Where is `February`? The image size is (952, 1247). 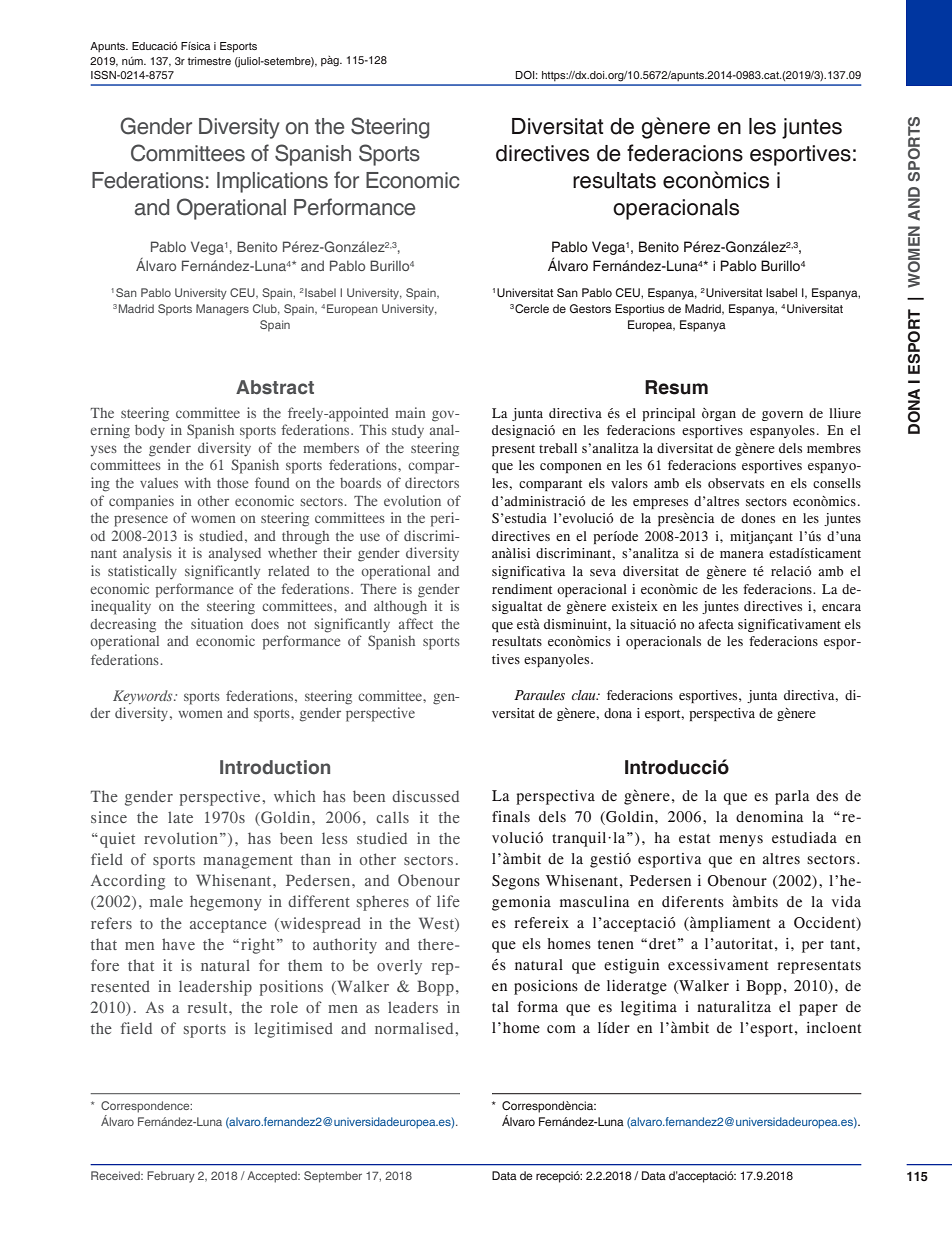
February is located at coordinates (171, 1177).
